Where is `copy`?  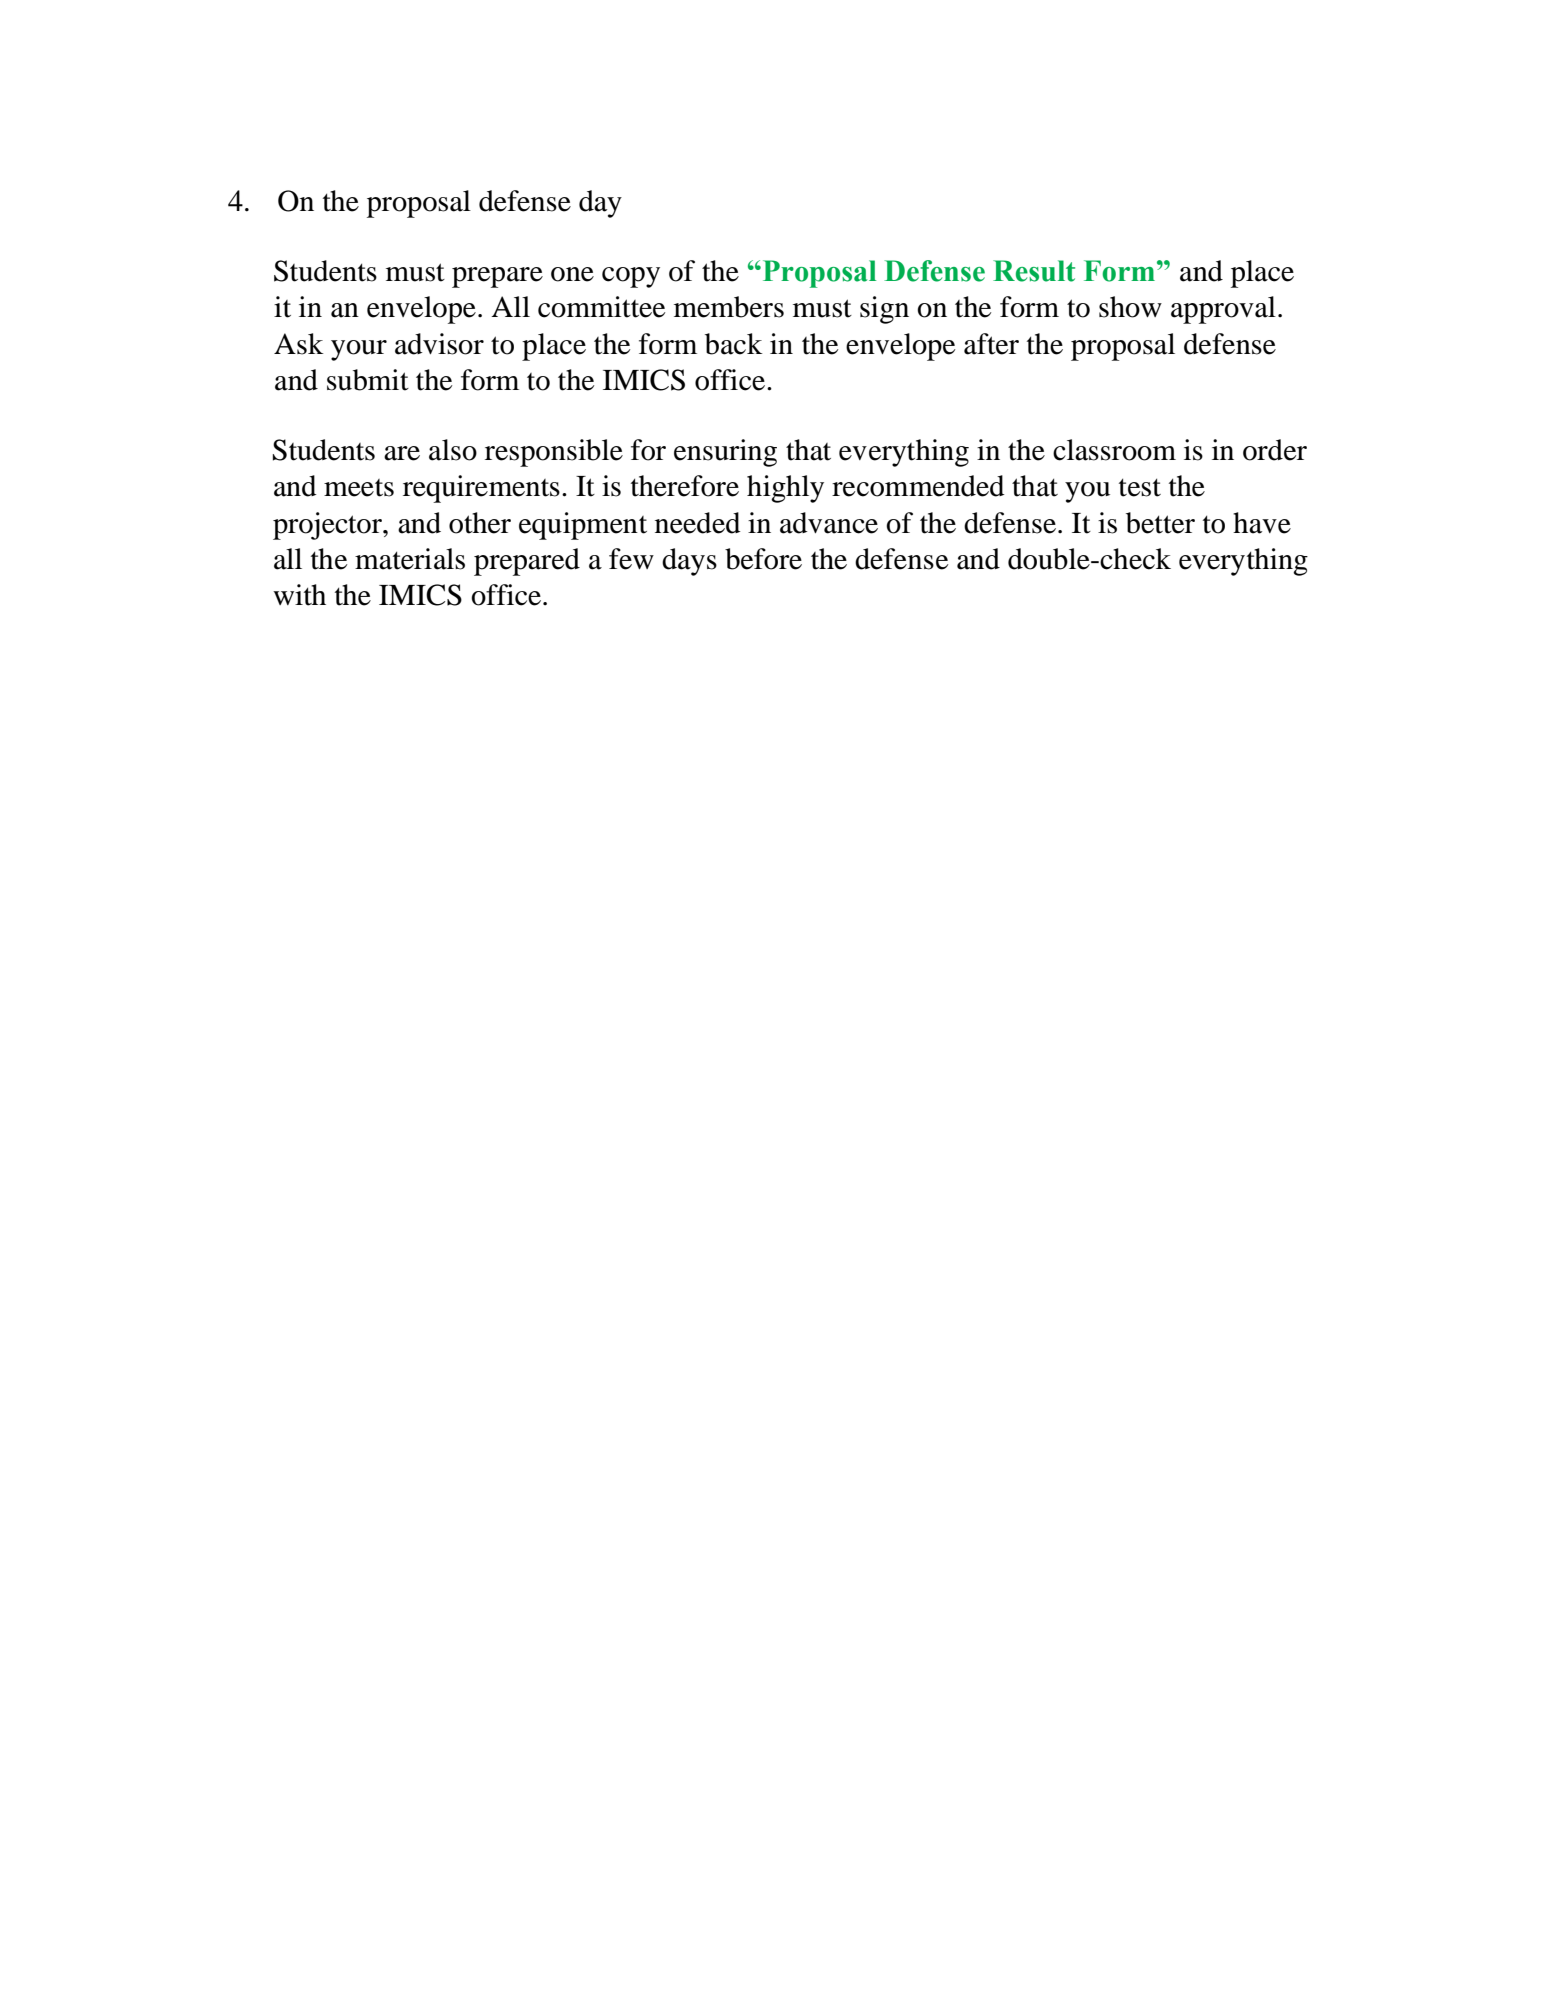
copy is located at coordinates (631, 277).
